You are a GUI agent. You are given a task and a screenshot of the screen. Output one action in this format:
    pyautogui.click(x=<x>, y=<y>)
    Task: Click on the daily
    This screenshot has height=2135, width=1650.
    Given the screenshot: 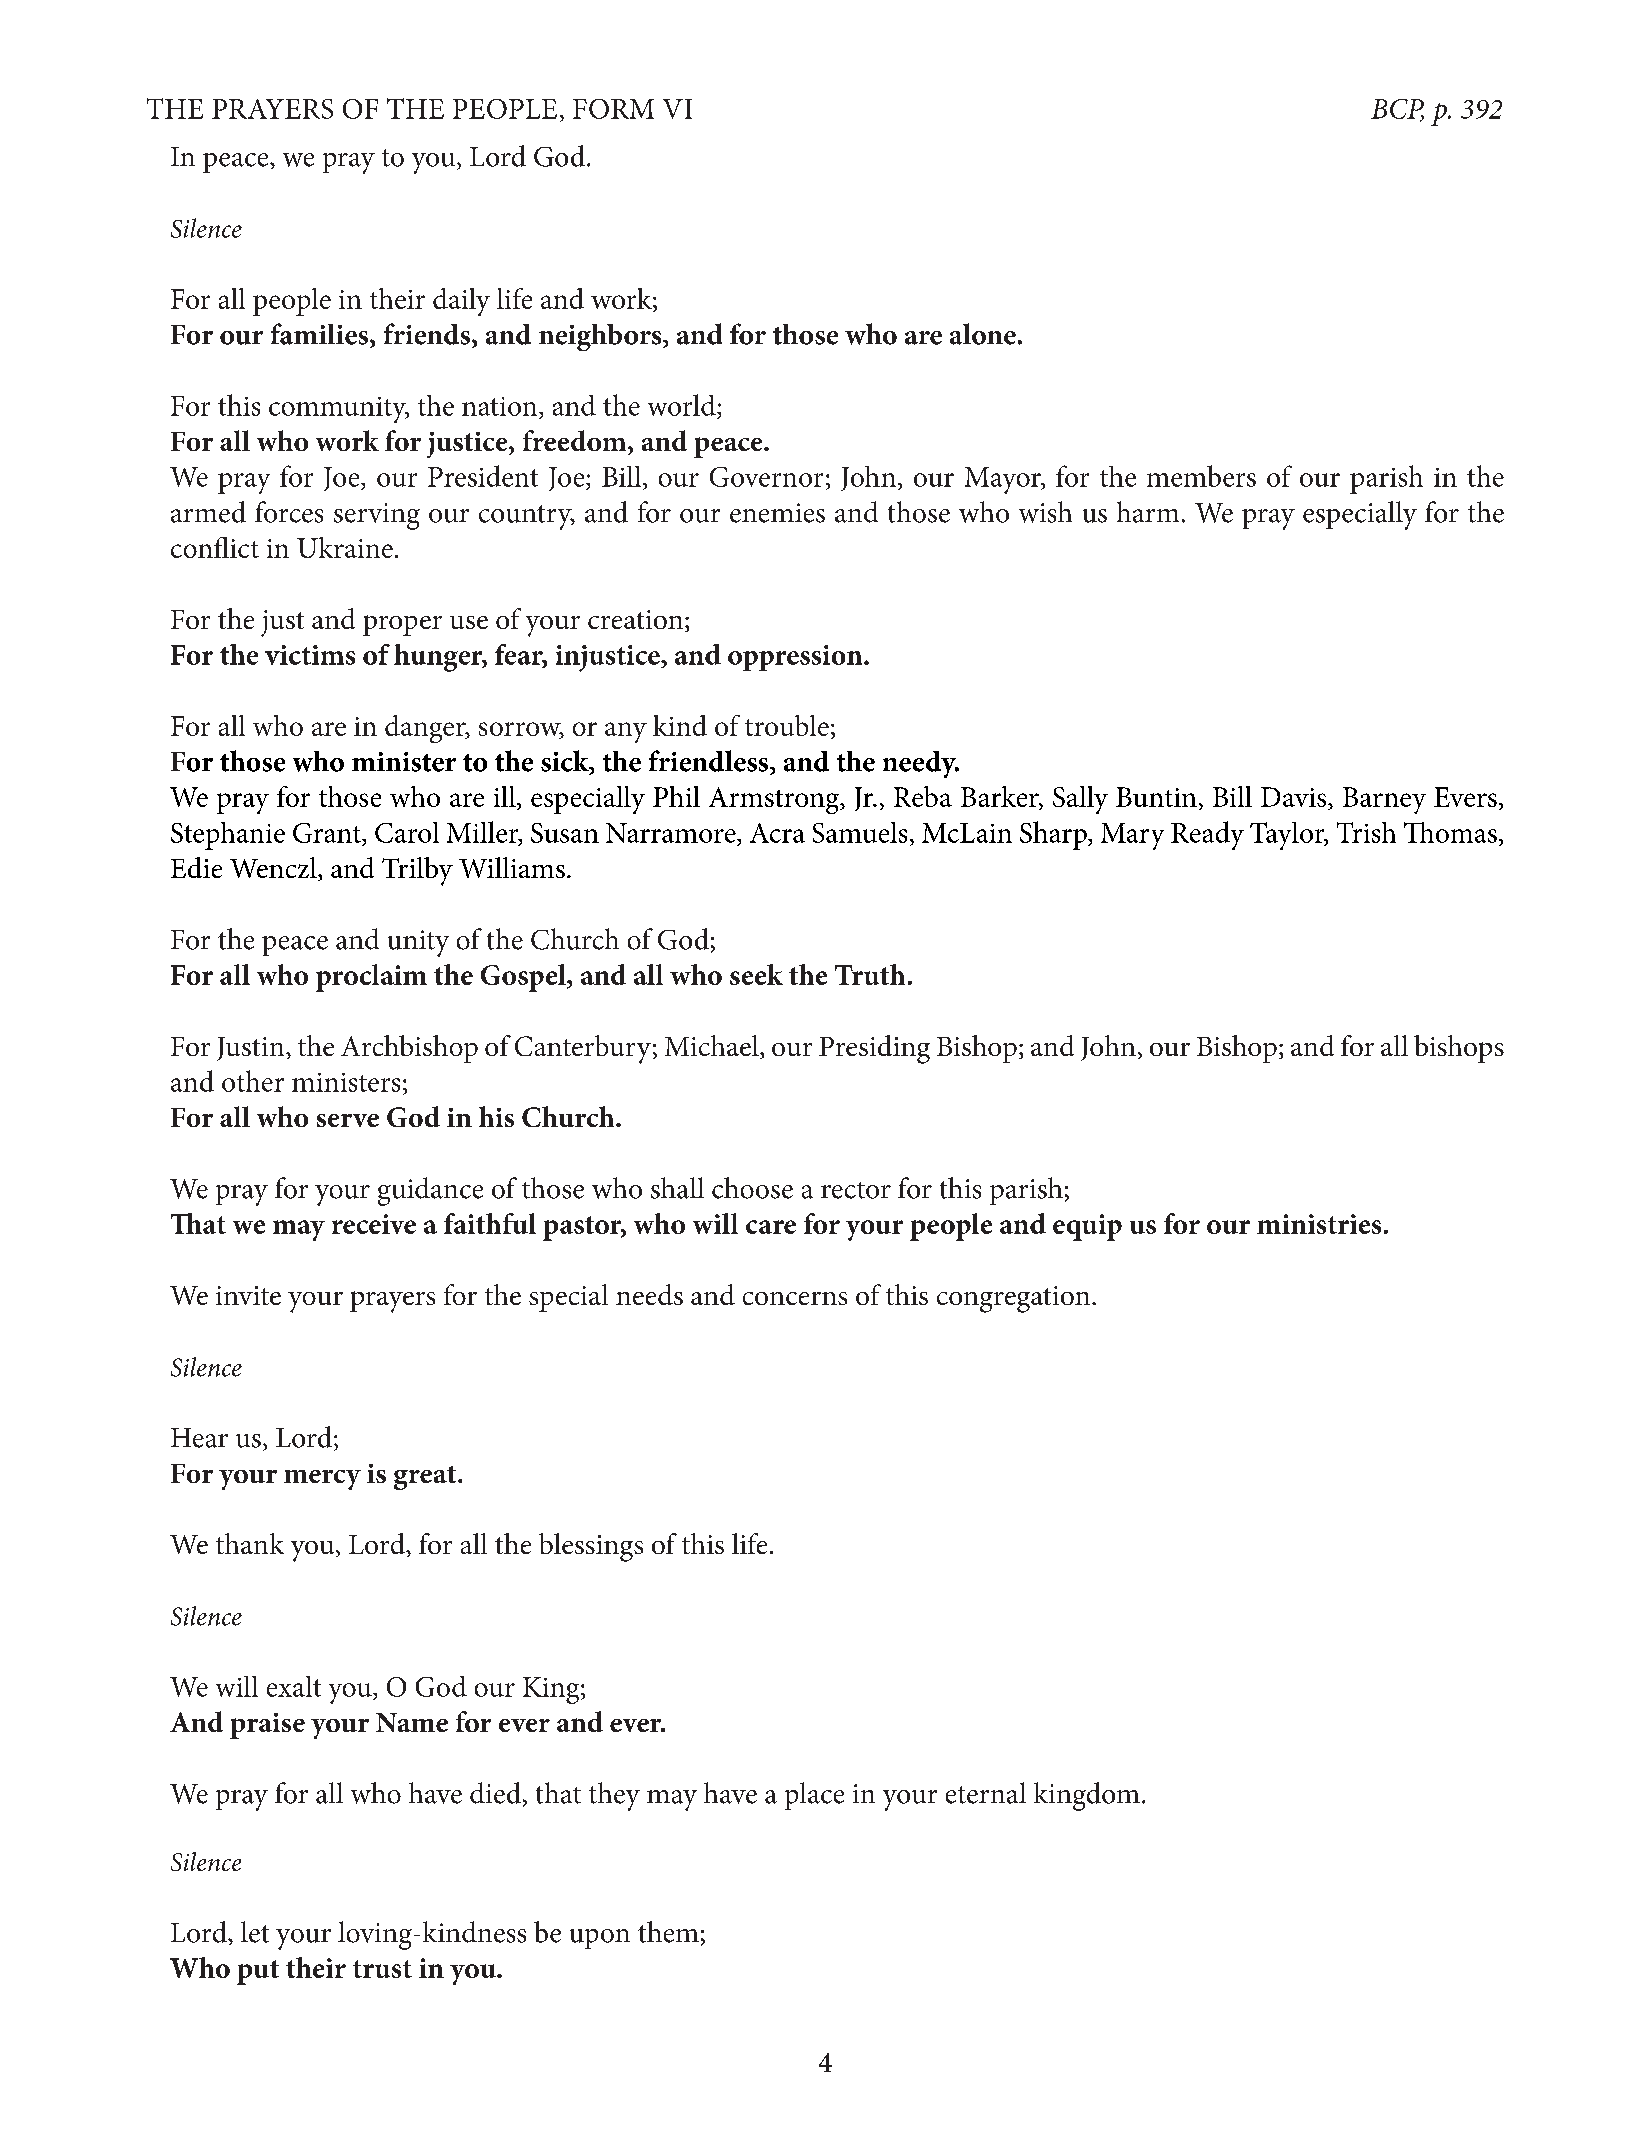 What is the action you would take?
    pyautogui.click(x=461, y=302)
